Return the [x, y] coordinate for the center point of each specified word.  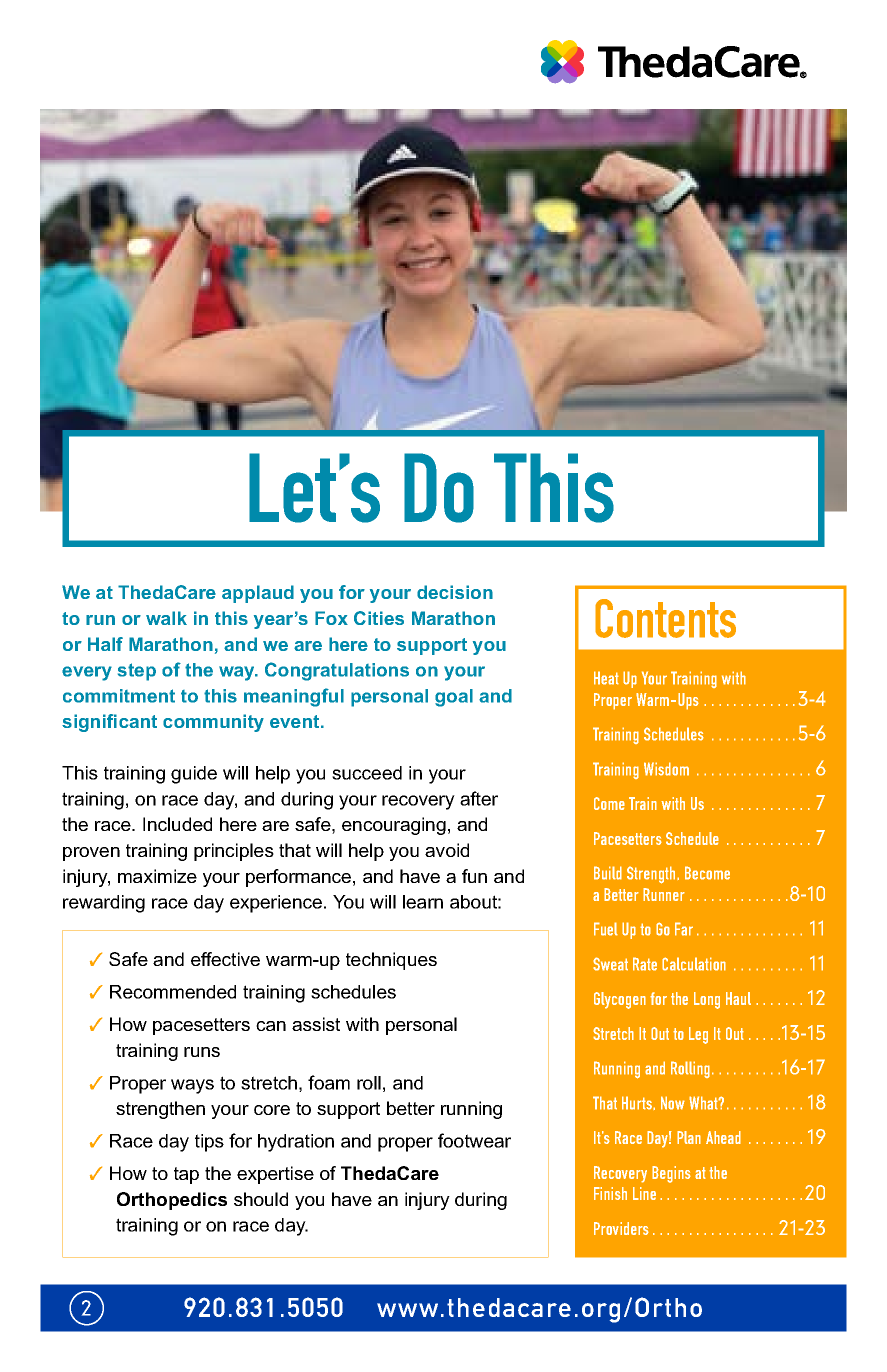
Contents [665, 618]
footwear [474, 1140]
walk [166, 618]
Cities [379, 618]
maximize [157, 876]
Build [608, 873]
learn [423, 902]
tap [186, 1175]
